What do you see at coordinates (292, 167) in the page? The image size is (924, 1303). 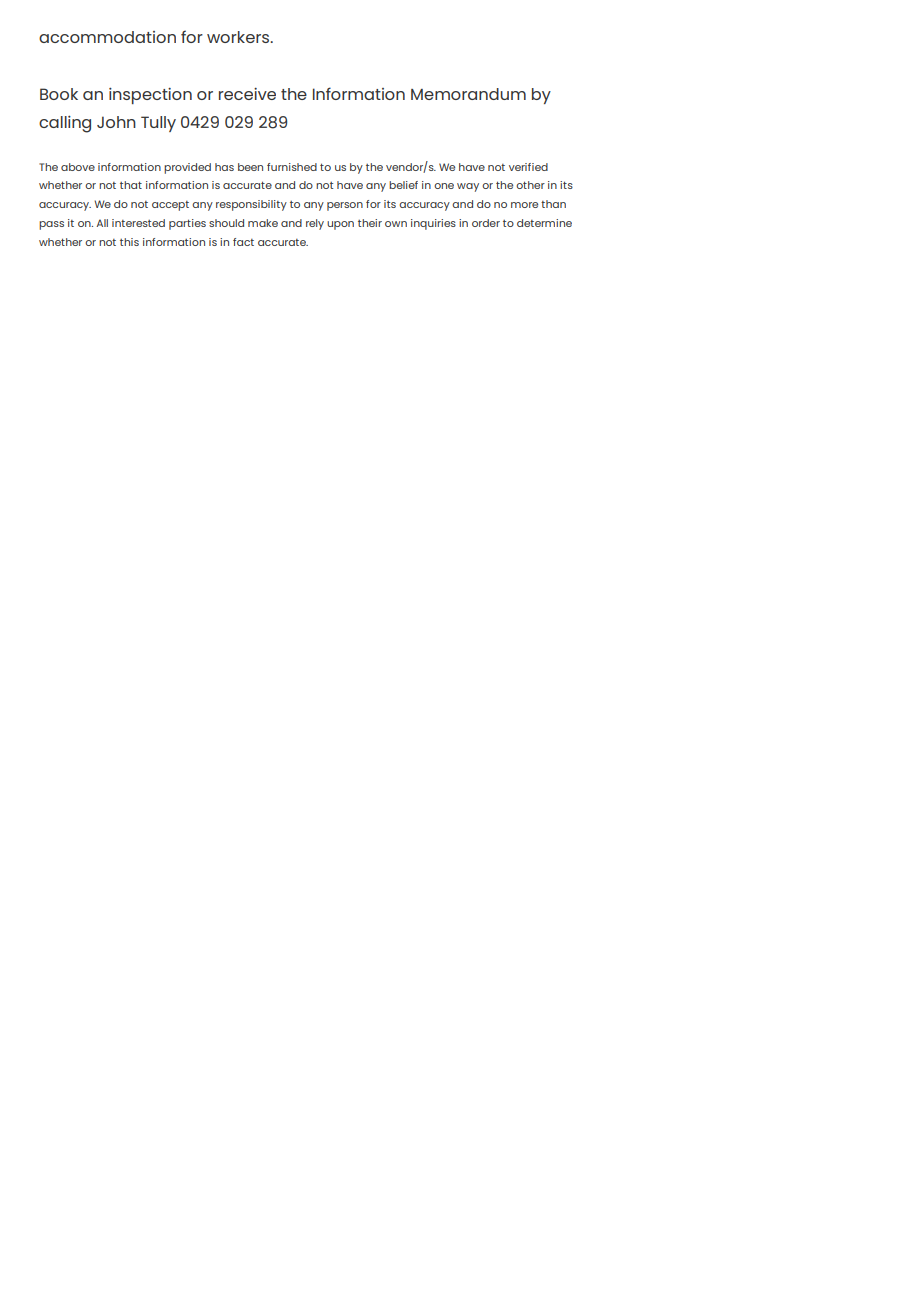 I see `furnished` at bounding box center [292, 167].
